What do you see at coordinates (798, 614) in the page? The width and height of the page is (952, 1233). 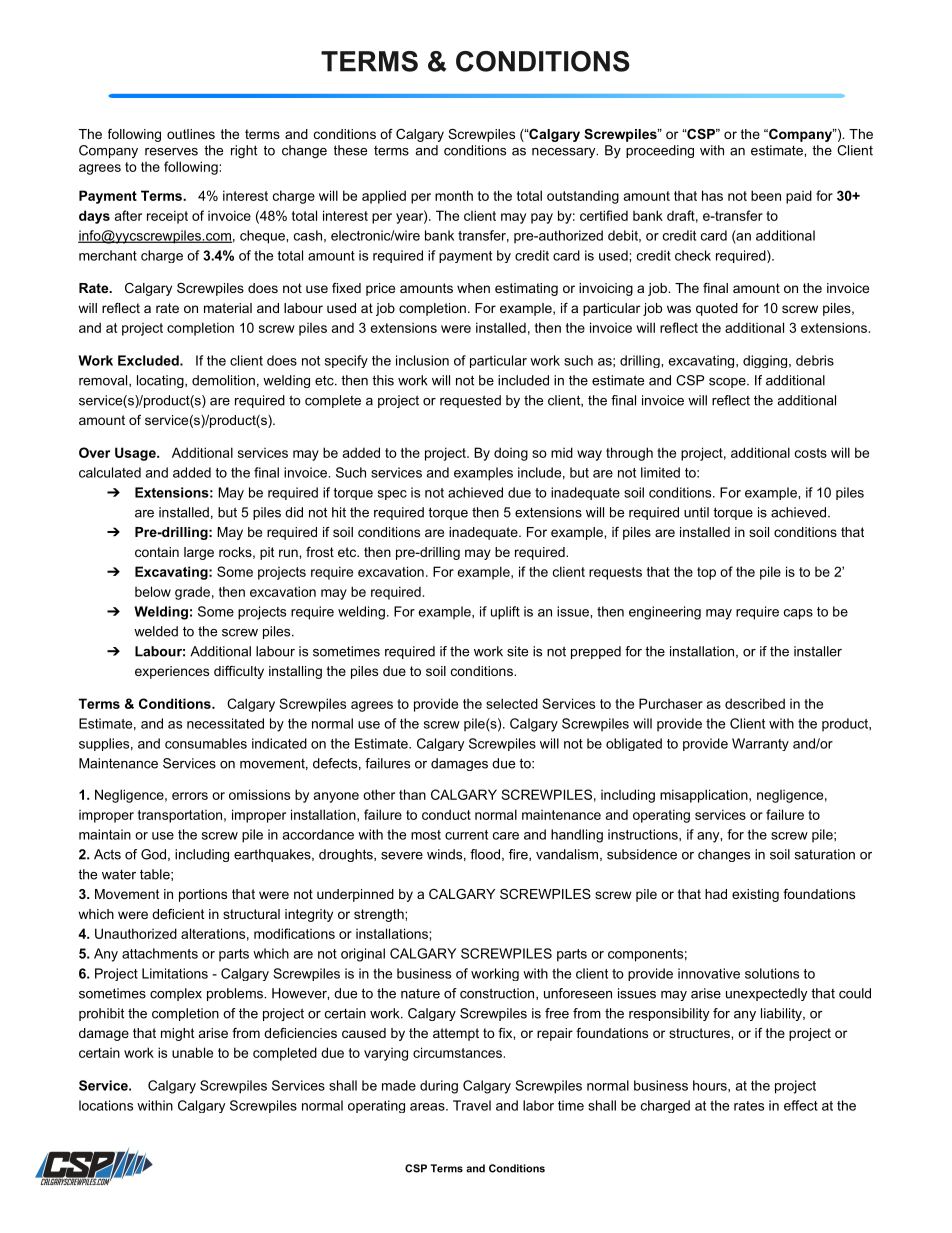 I see `caps` at bounding box center [798, 614].
